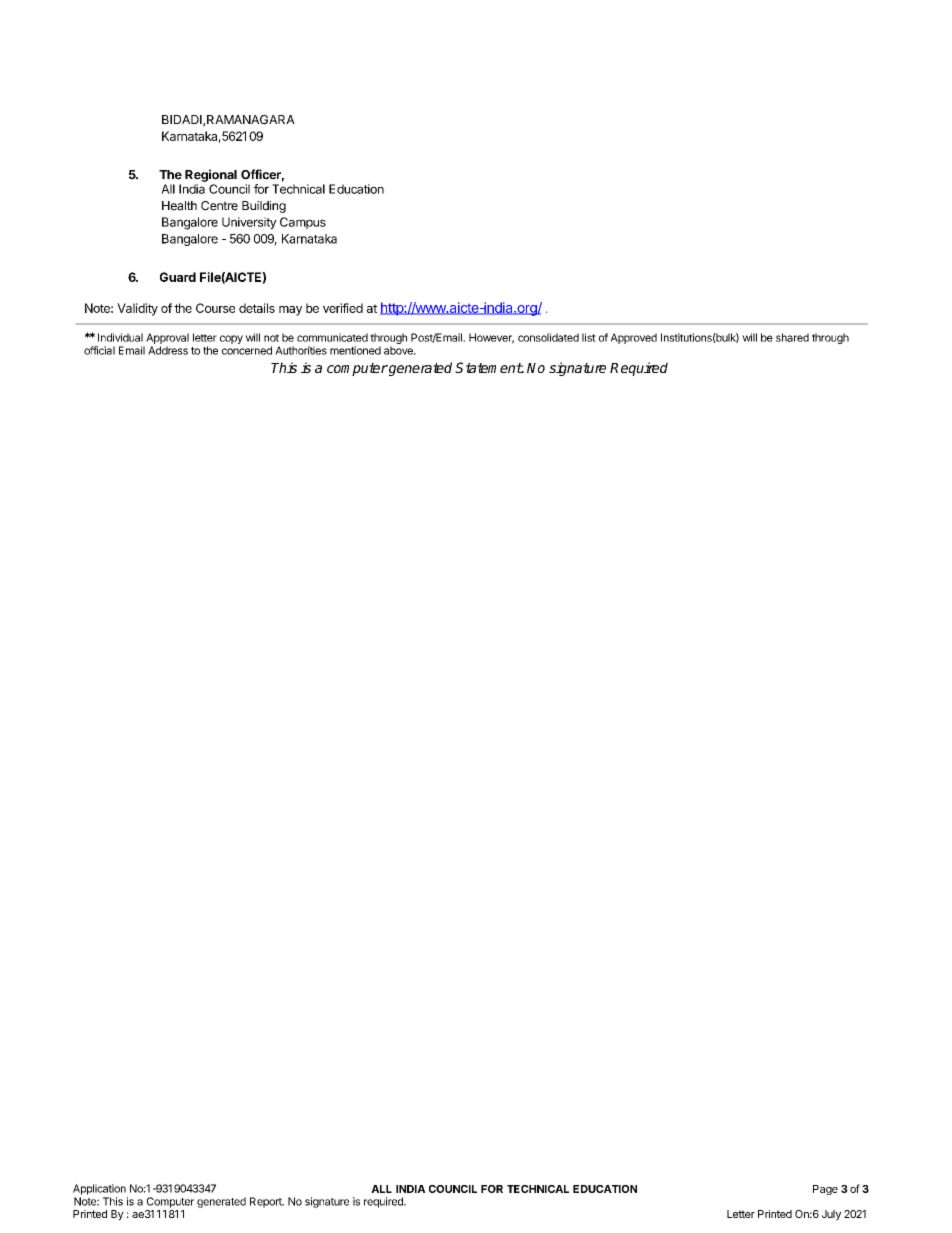 The height and width of the page is (1233, 952). What do you see at coordinates (634, 338) in the page?
I see `Approved` at bounding box center [634, 338].
